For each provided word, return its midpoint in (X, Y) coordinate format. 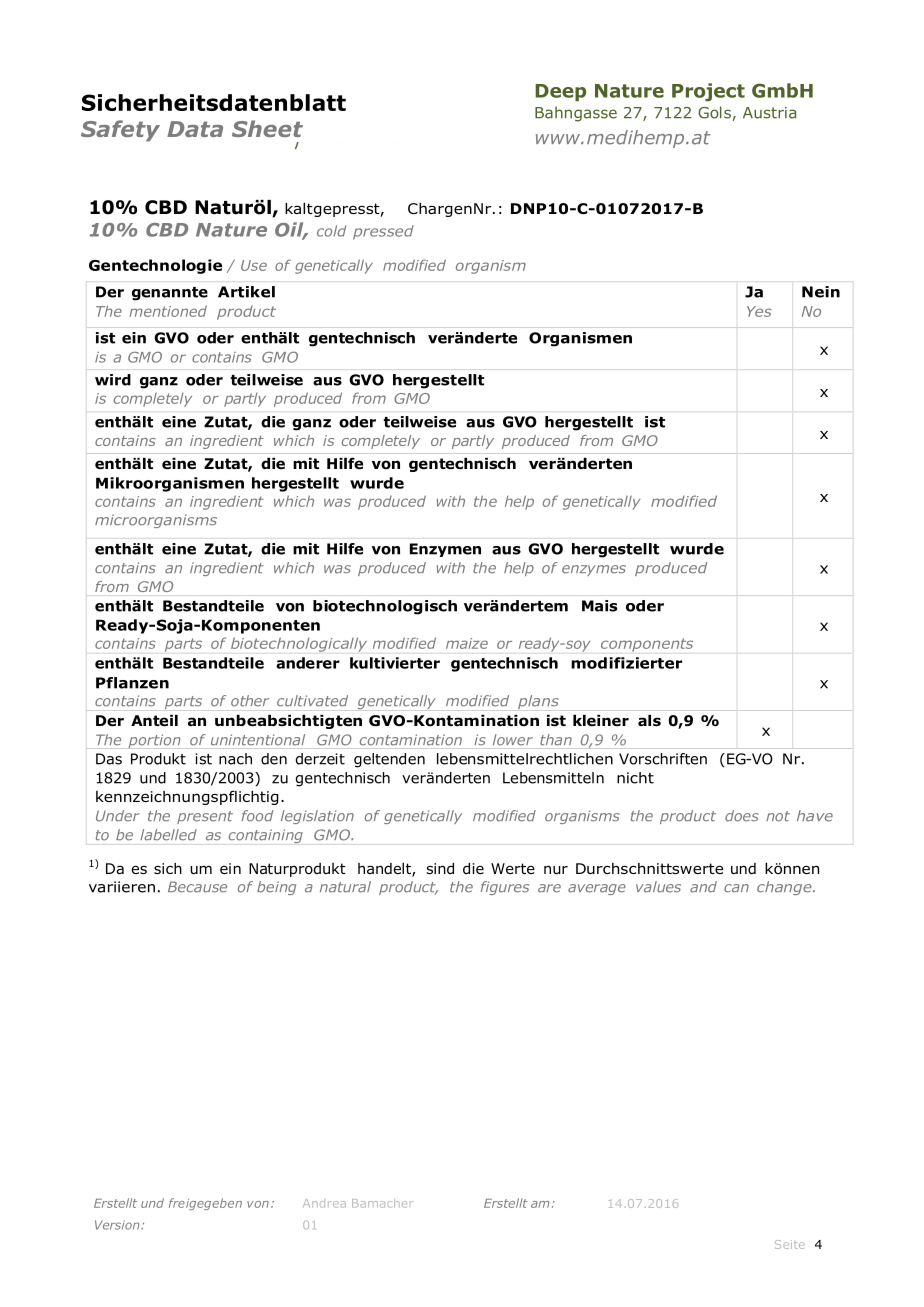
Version (118, 1225)
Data (195, 129)
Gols (714, 112)
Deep (560, 92)
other (250, 701)
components (647, 645)
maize (467, 643)
